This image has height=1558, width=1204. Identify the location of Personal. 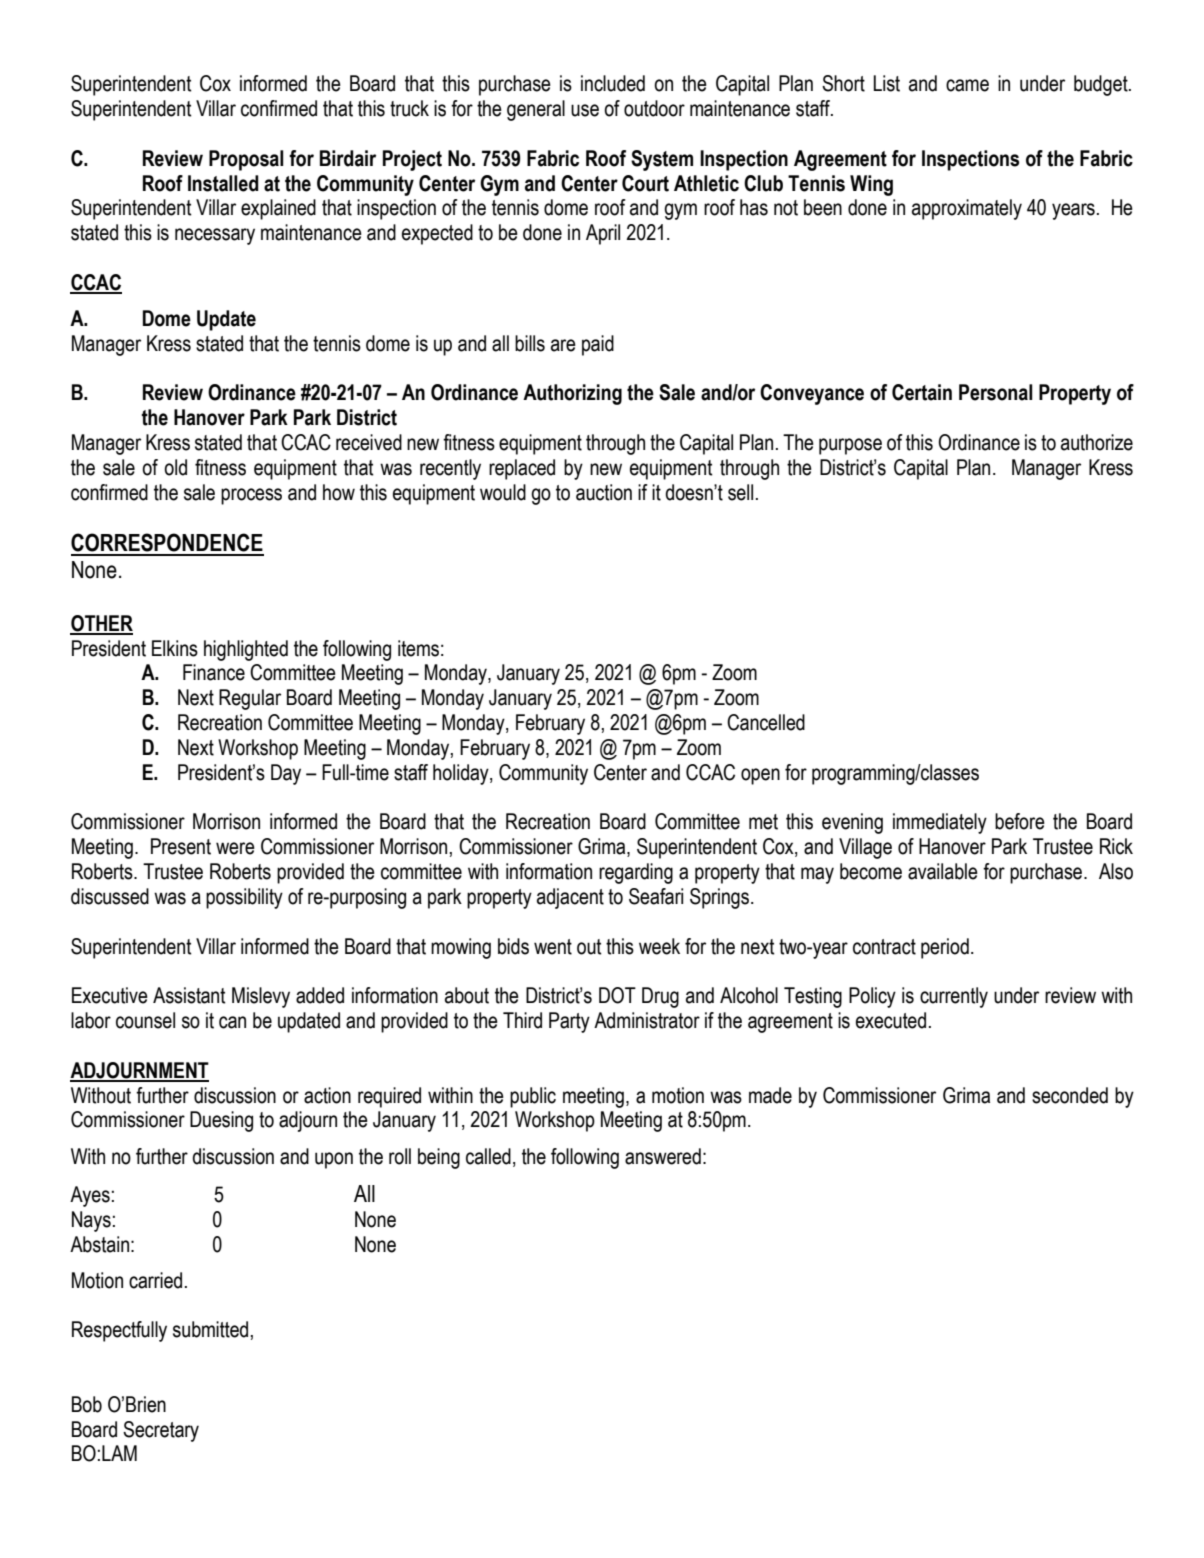
(996, 392).
